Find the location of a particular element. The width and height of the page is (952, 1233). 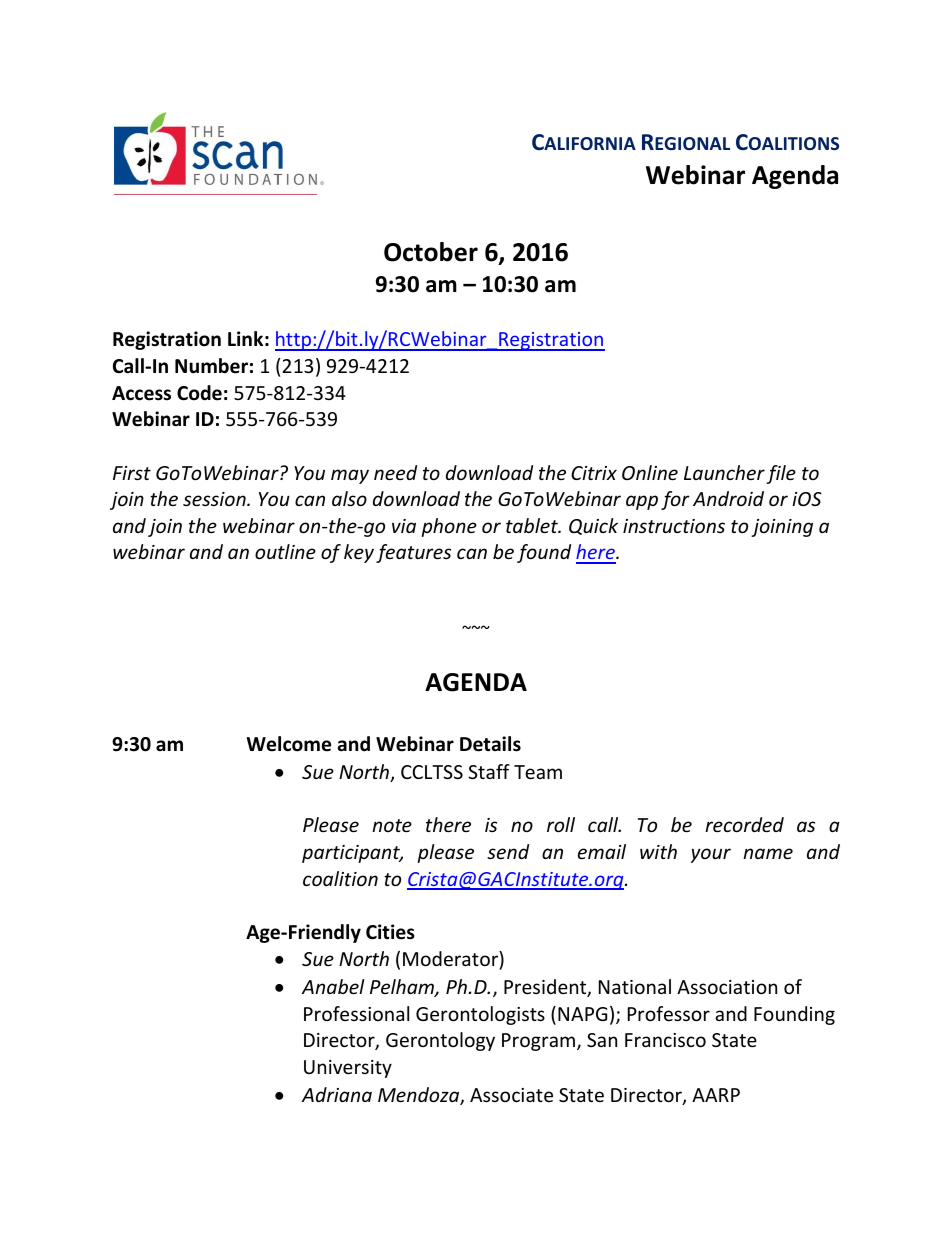

need is located at coordinates (395, 472).
